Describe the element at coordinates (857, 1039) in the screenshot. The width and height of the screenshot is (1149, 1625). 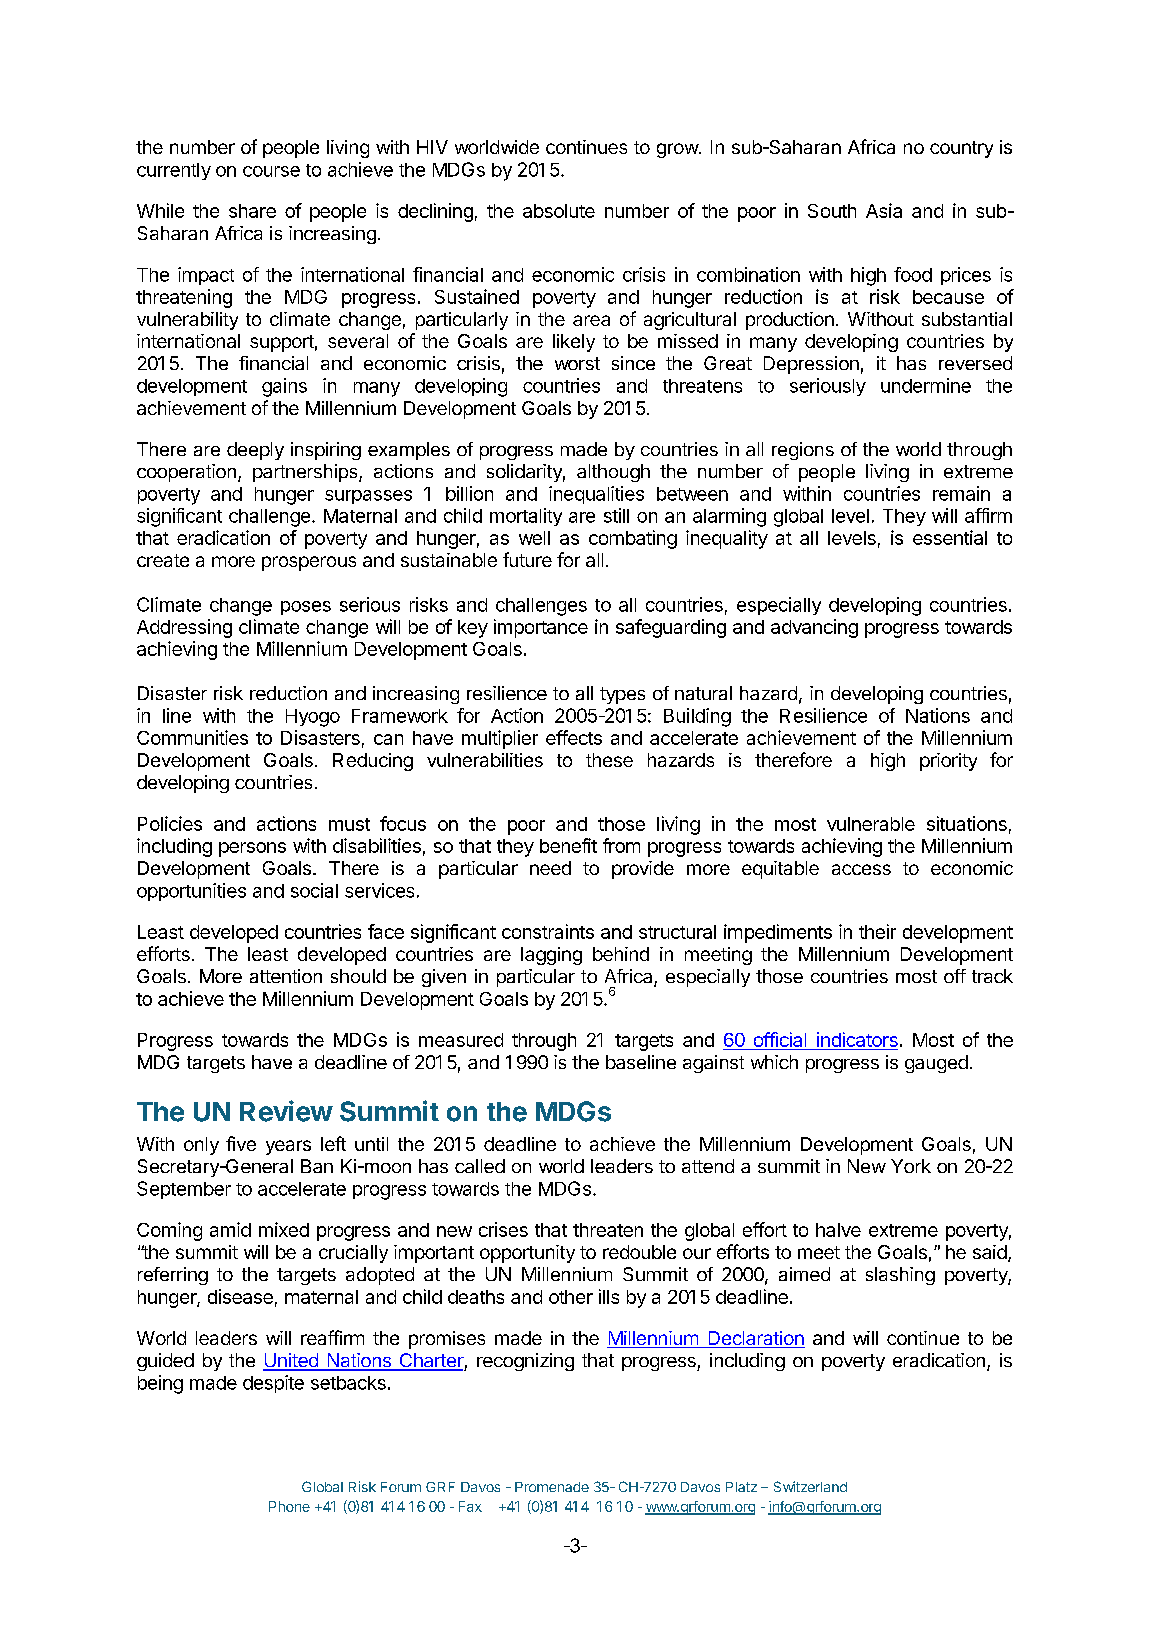
I see `indicators` at that location.
